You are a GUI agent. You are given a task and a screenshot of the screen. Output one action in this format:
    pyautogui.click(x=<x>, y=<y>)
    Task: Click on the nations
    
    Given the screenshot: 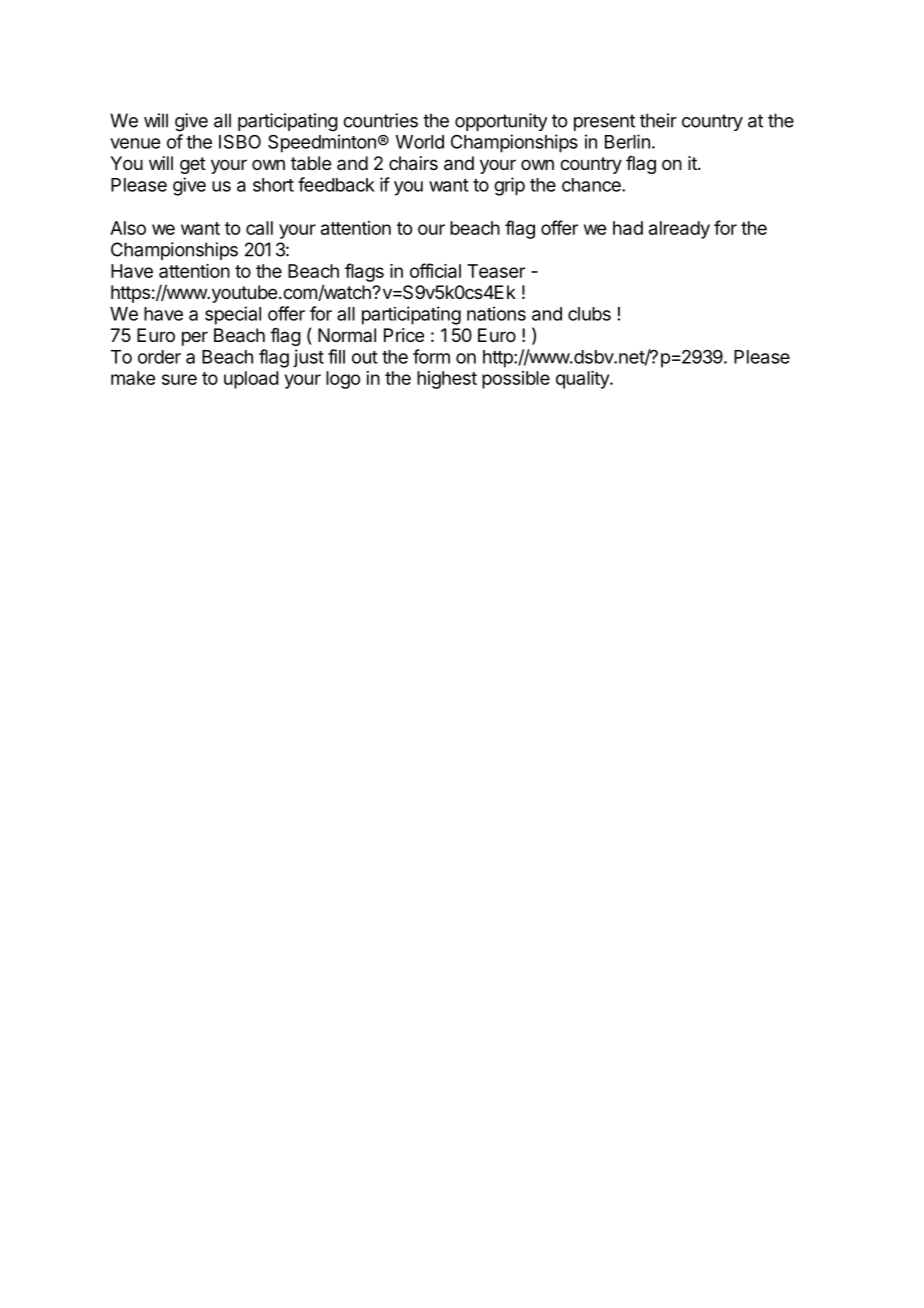 What is the action you would take?
    pyautogui.click(x=496, y=313)
